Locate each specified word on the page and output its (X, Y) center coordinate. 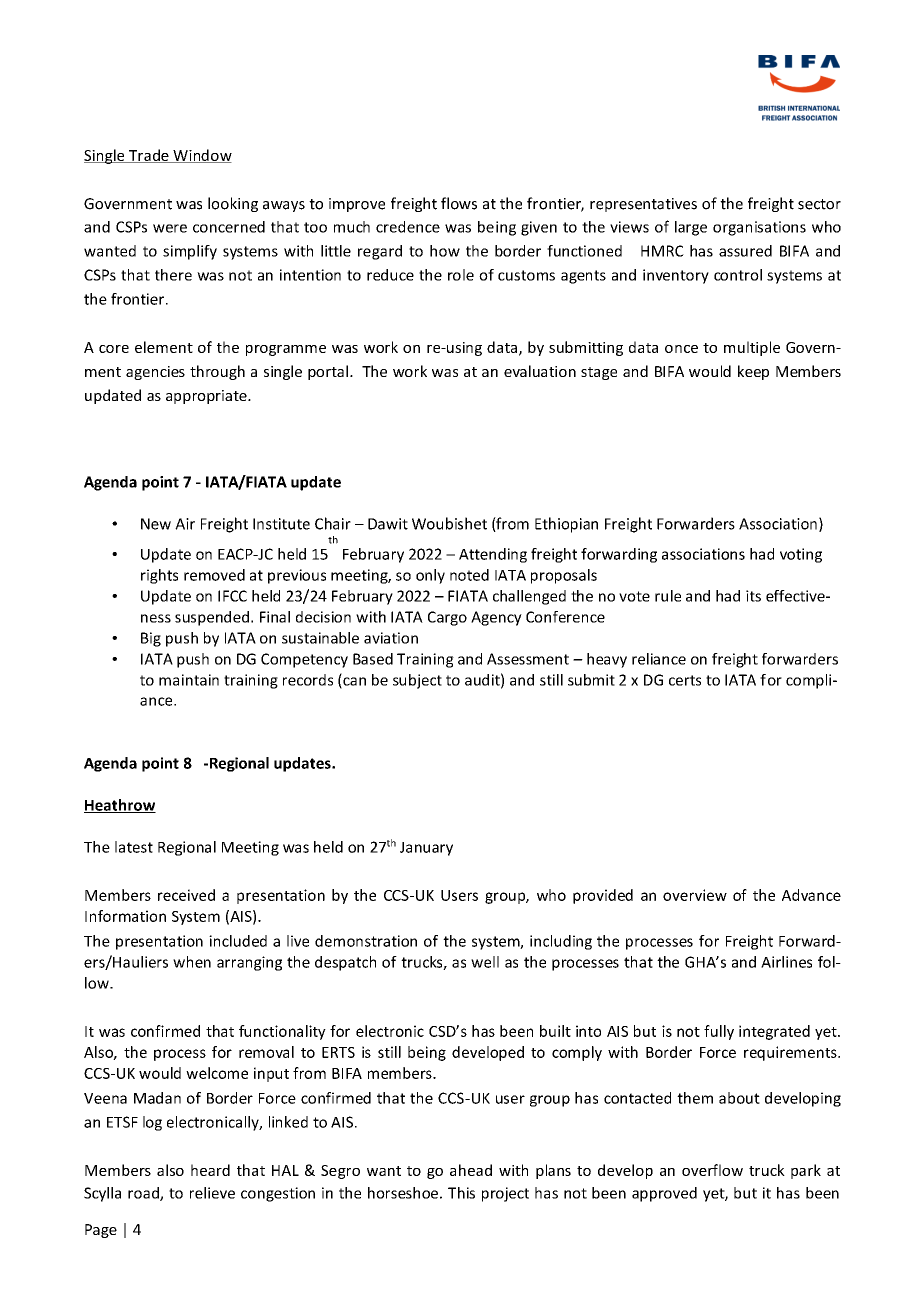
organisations (759, 228)
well (485, 962)
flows (459, 203)
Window (201, 156)
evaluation (540, 371)
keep (753, 372)
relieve (212, 1193)
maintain (189, 680)
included (238, 941)
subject (417, 681)
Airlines (786, 962)
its (753, 596)
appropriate (207, 397)
